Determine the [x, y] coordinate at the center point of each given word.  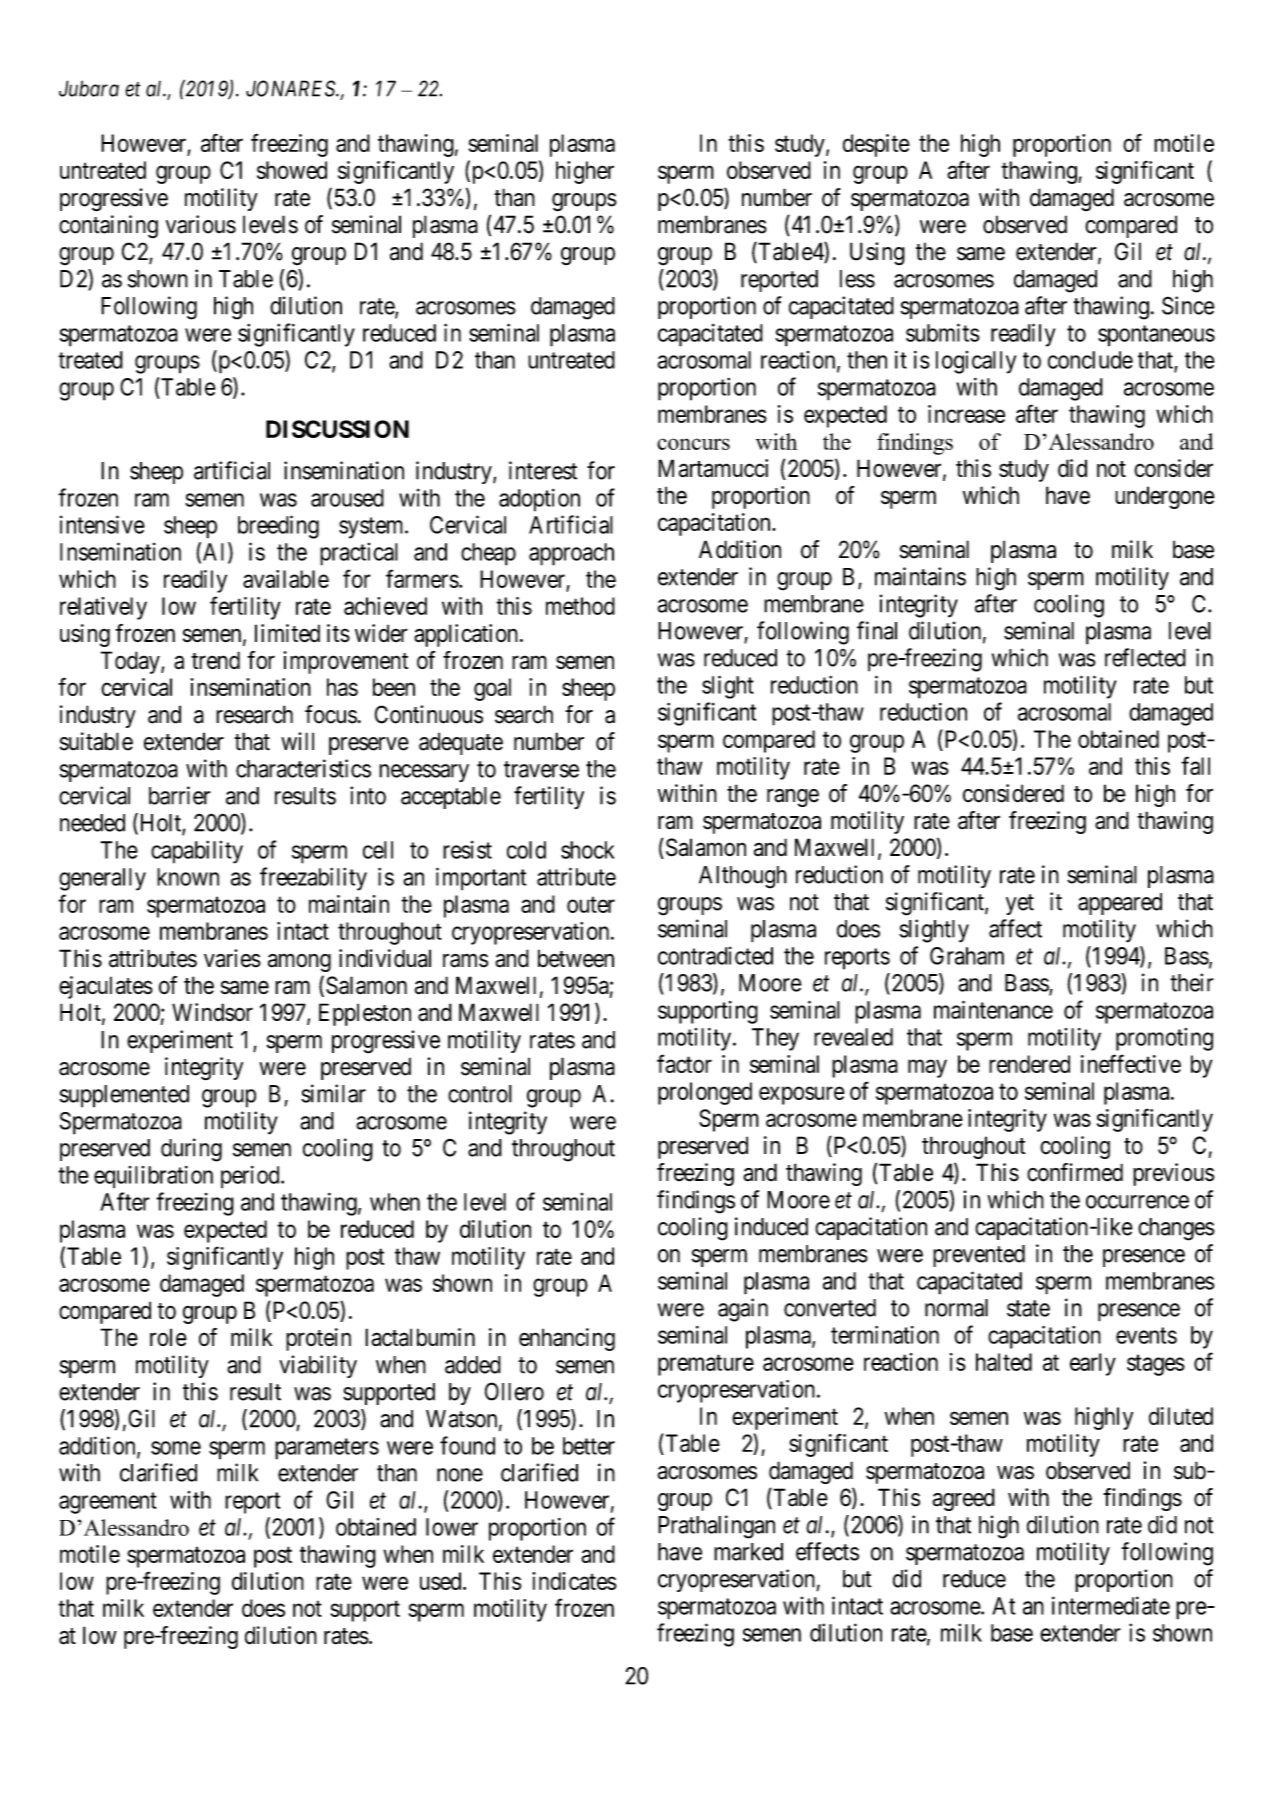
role [168, 1337]
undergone [1165, 497]
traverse [541, 769]
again [743, 1310]
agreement [108, 1503]
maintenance [993, 1009]
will [297, 741]
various [201, 224]
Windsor [212, 1012]
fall [1195, 765]
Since [1188, 305]
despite [876, 145]
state [1028, 1308]
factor [684, 1063]
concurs [693, 444]
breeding [278, 527]
